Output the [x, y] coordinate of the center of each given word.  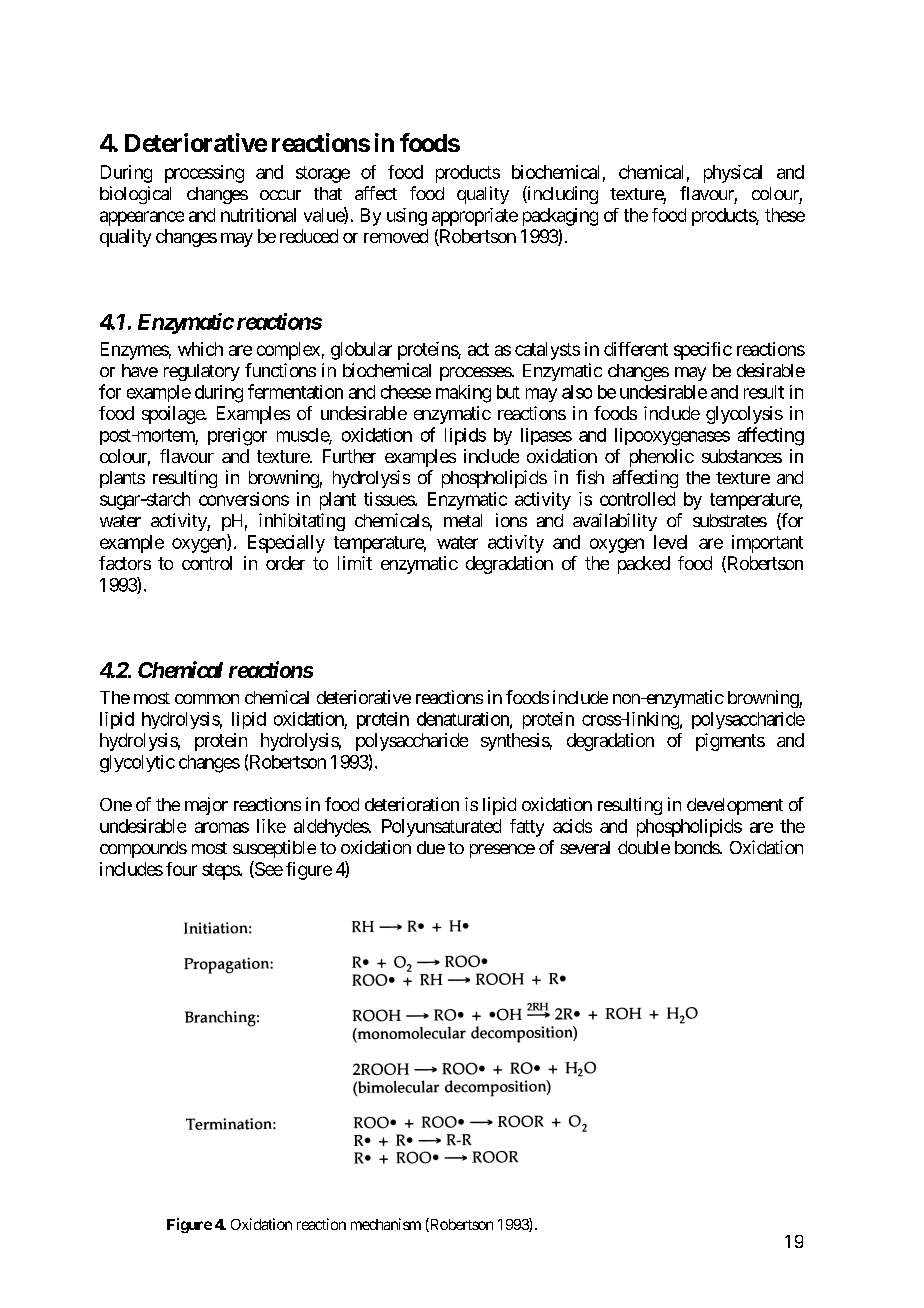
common [207, 699]
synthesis [515, 742]
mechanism [386, 1224]
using [407, 217]
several [585, 847]
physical [733, 174]
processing [204, 174]
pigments [730, 742]
